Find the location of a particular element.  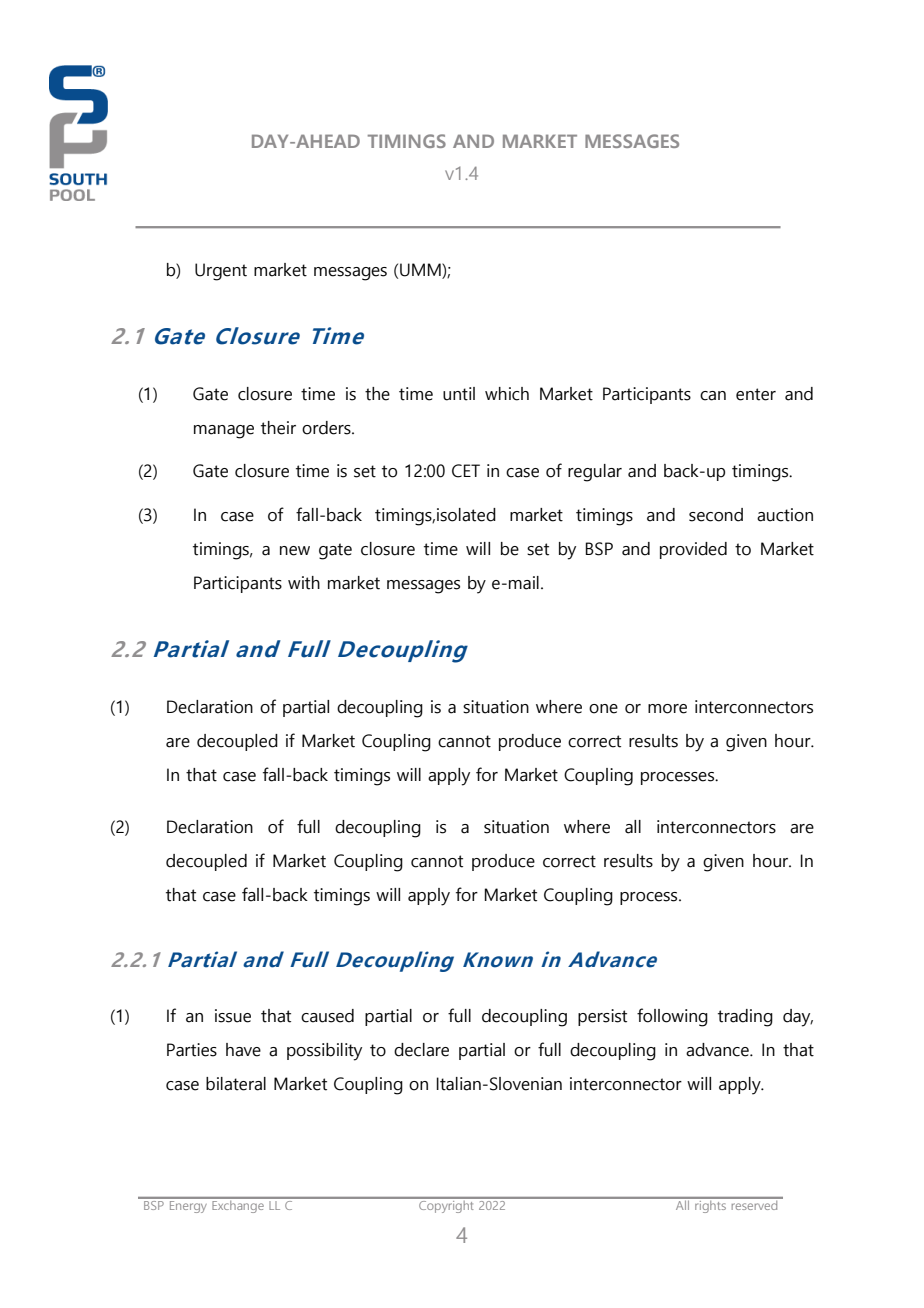

trading is located at coordinates (745, 1018).
